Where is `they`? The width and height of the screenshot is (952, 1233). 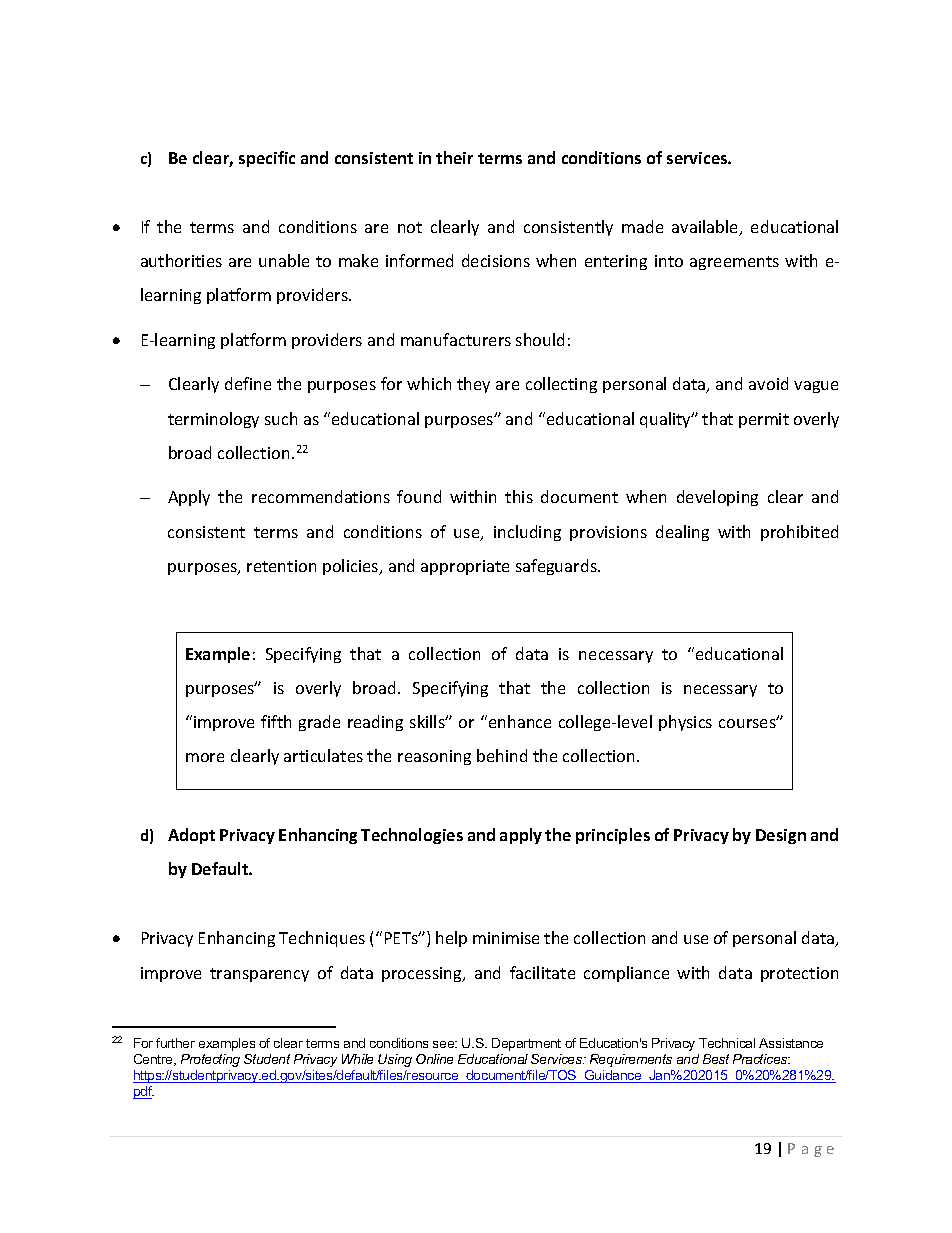 they is located at coordinates (473, 385).
